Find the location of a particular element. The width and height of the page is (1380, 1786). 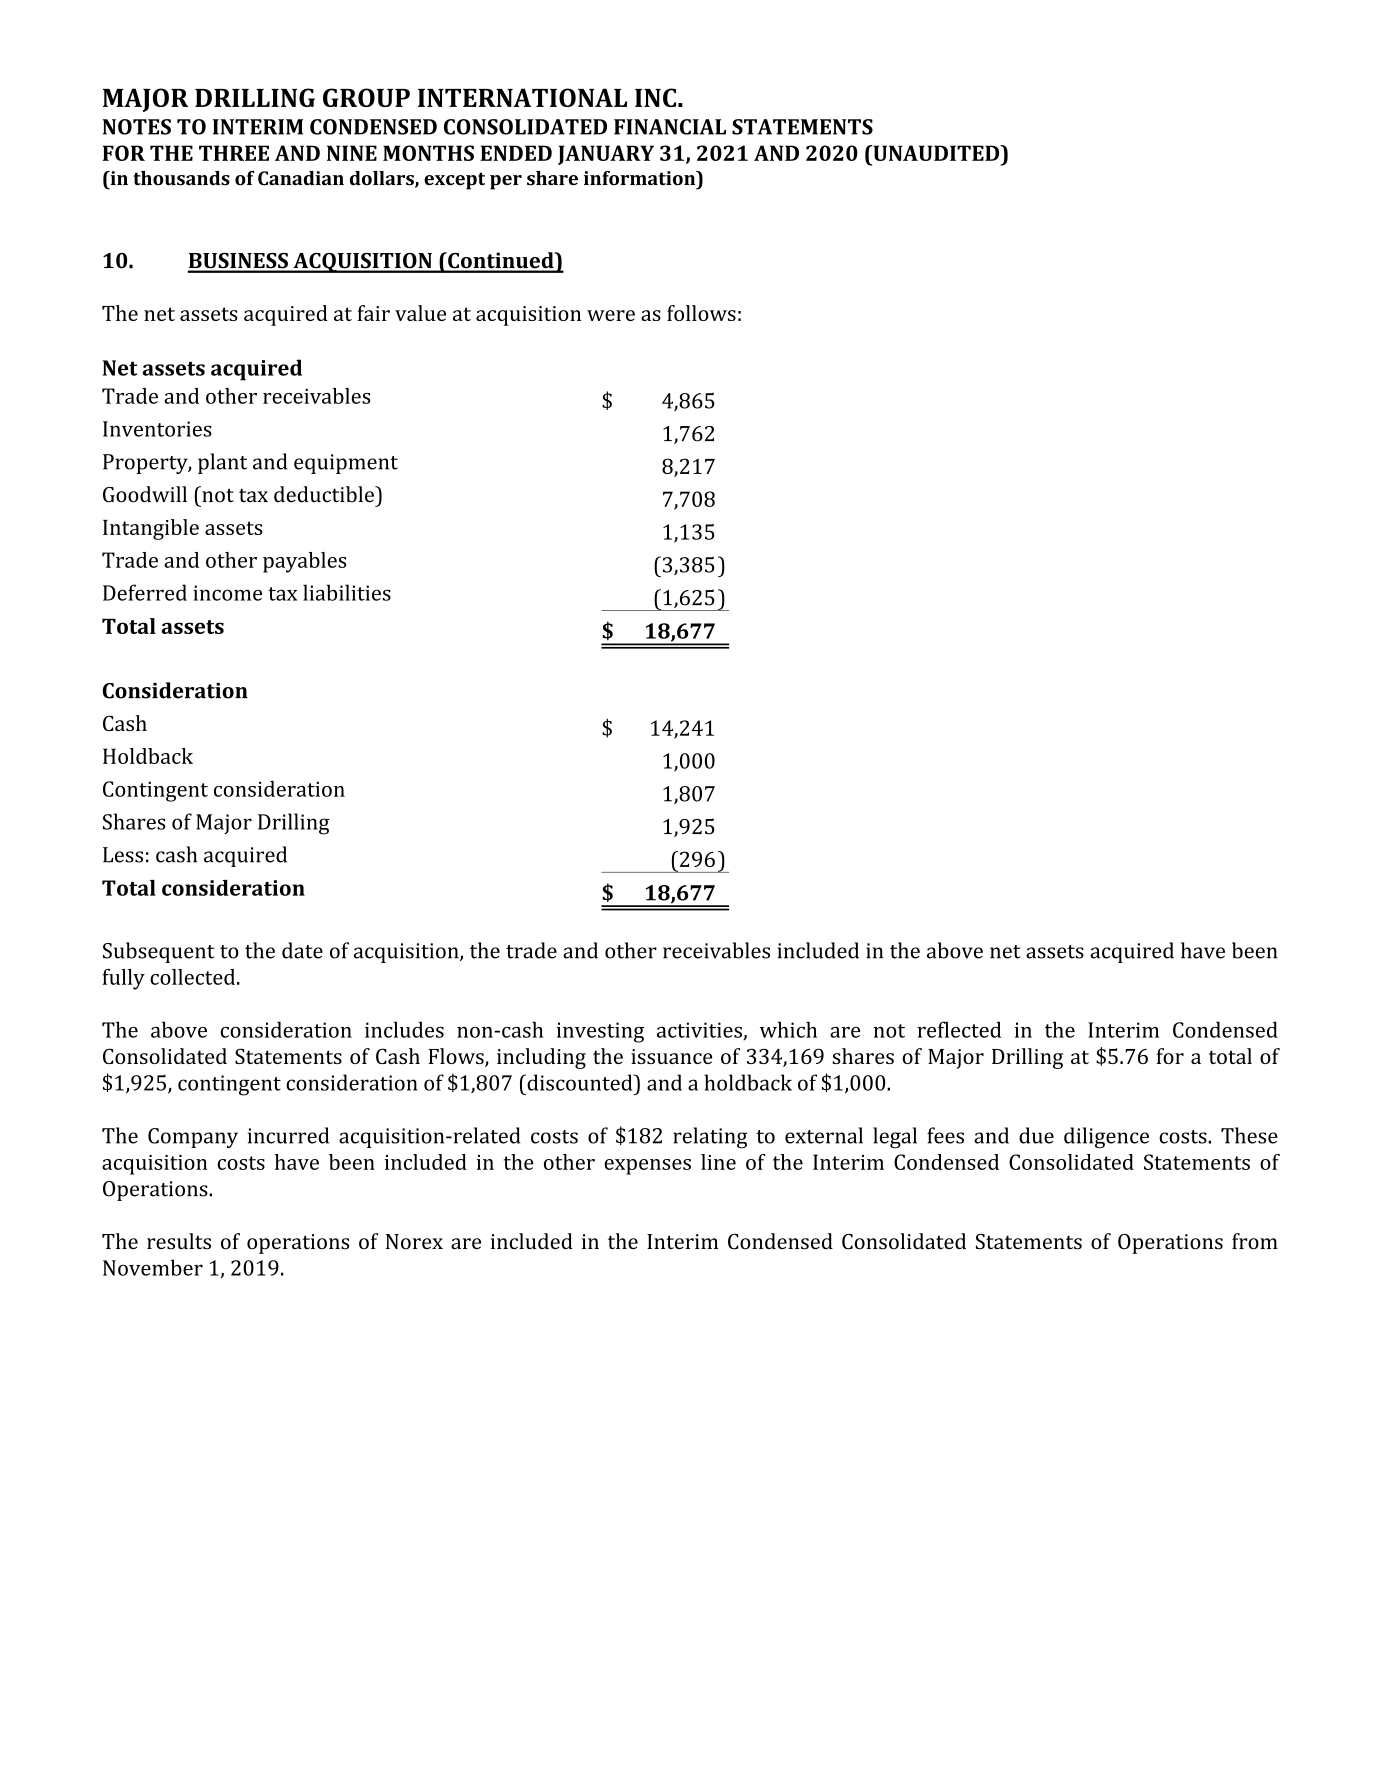

income is located at coordinates (227, 593).
